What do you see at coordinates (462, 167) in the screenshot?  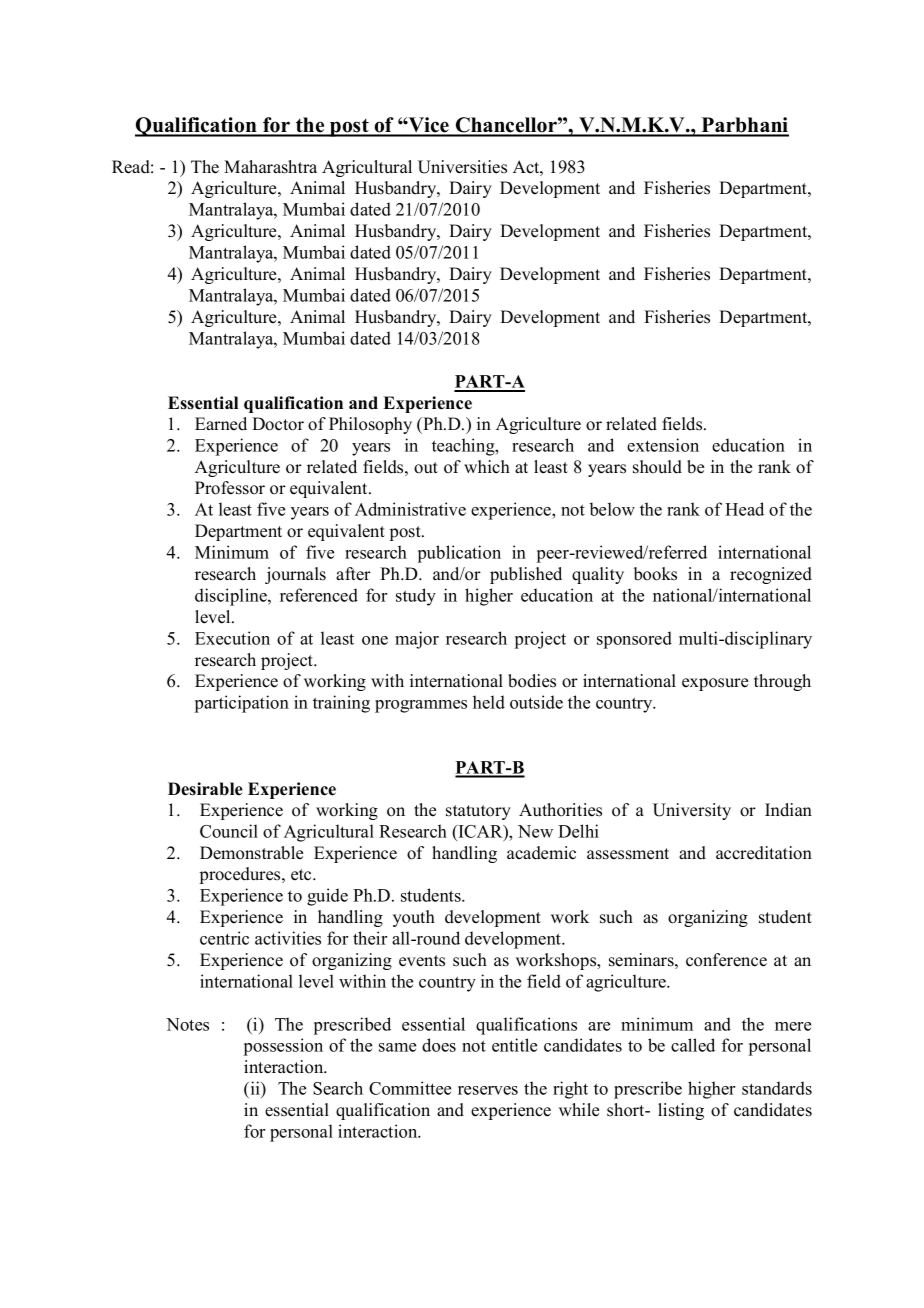 I see `Universities` at bounding box center [462, 167].
